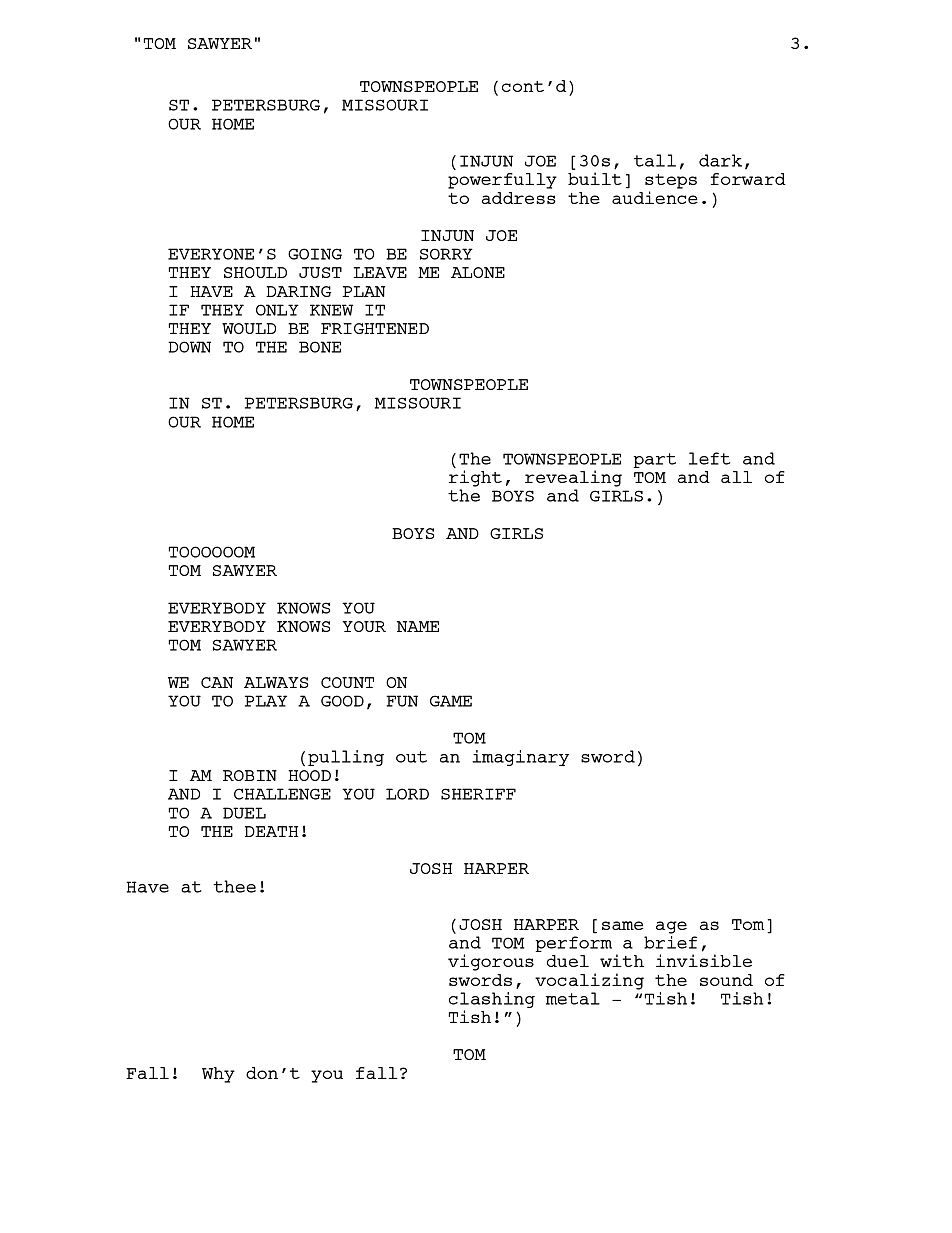 Image resolution: width=952 pixels, height=1233 pixels. Describe the element at coordinates (418, 626) in the screenshot. I see `NAME` at that location.
